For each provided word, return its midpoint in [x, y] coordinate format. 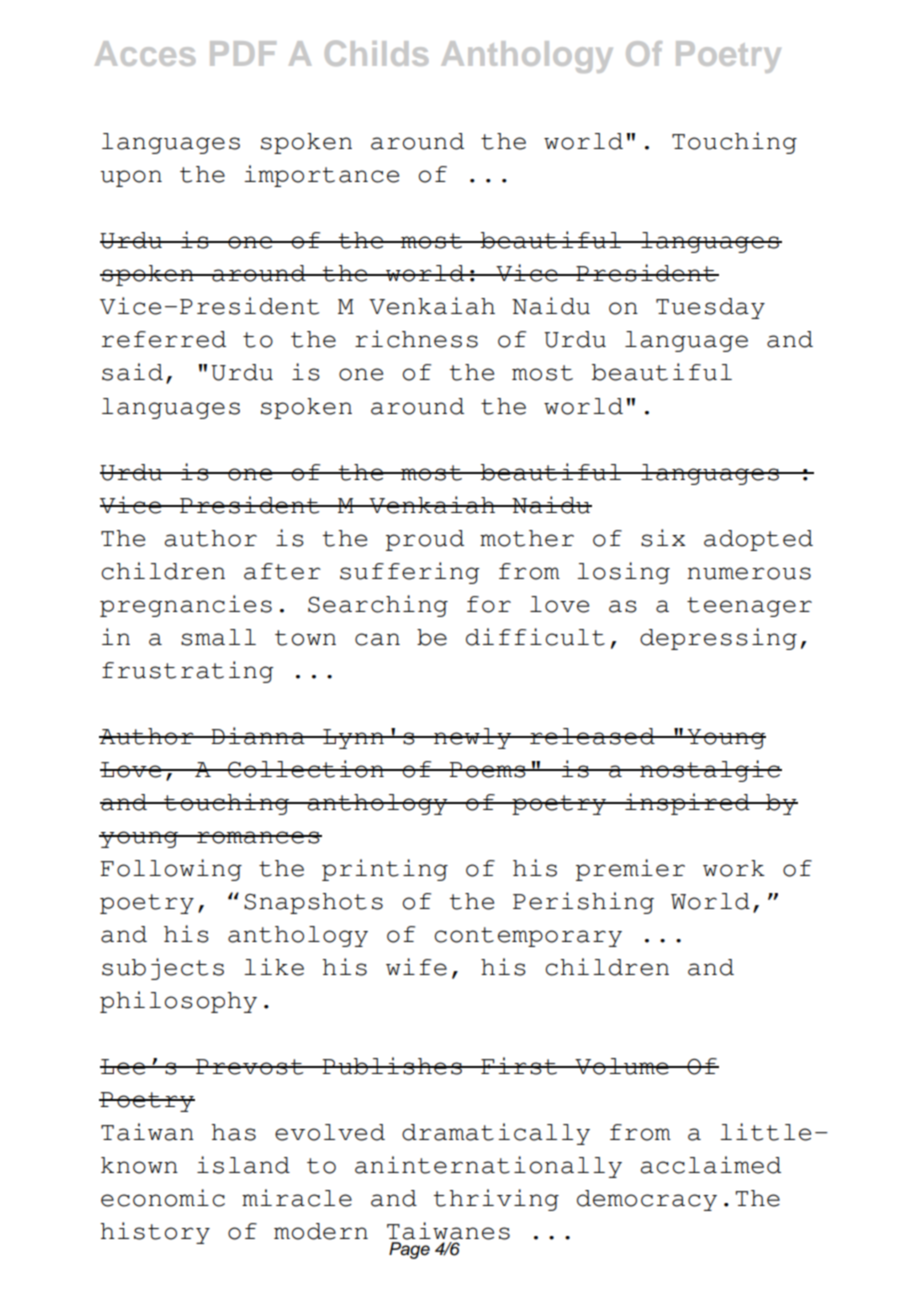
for [489, 604]
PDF [243, 53]
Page [409, 1250]
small [218, 637]
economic [163, 1198]
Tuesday [710, 308]
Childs [376, 53]
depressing [718, 639]
